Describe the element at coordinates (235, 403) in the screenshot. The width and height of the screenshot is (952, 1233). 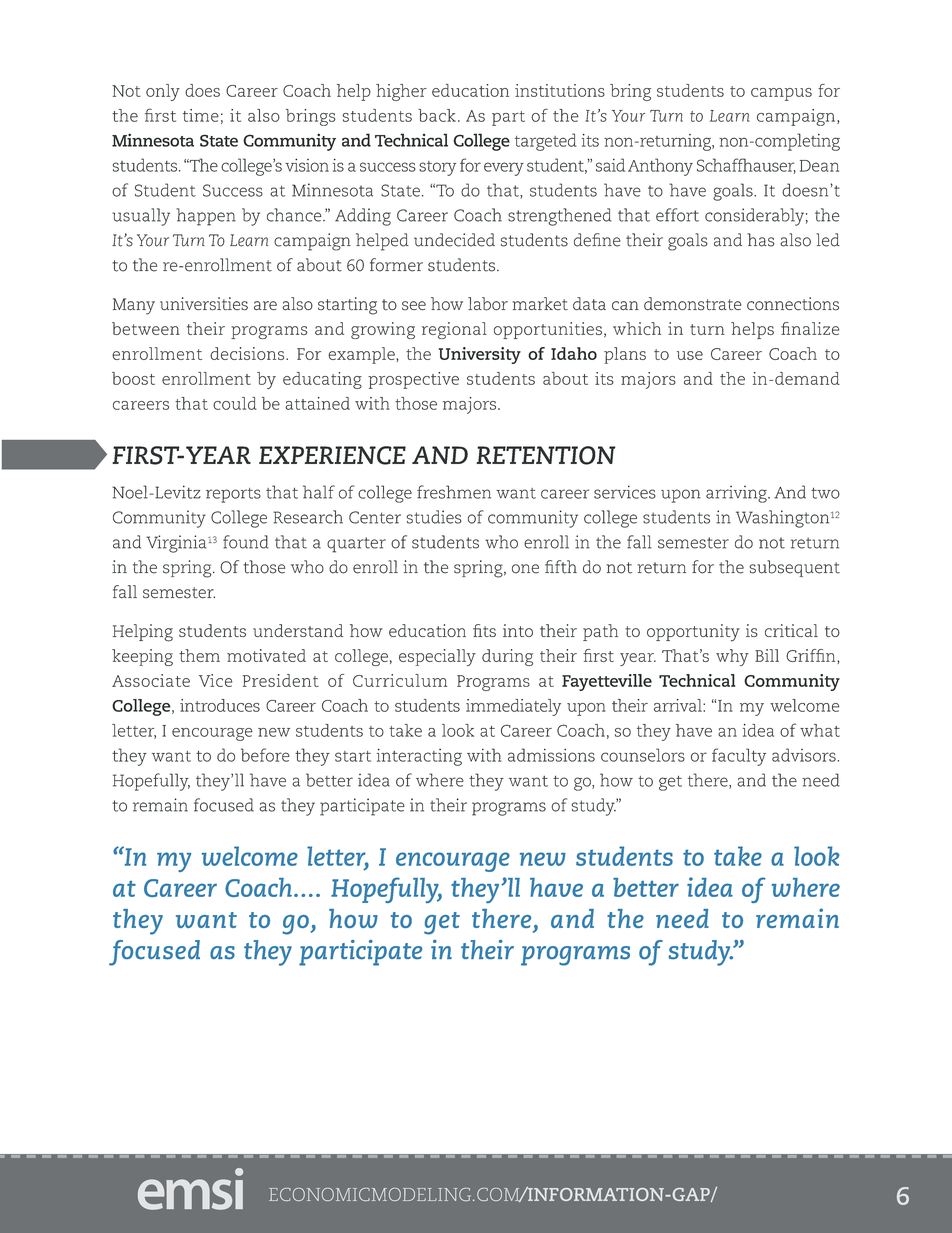
I see `could` at that location.
